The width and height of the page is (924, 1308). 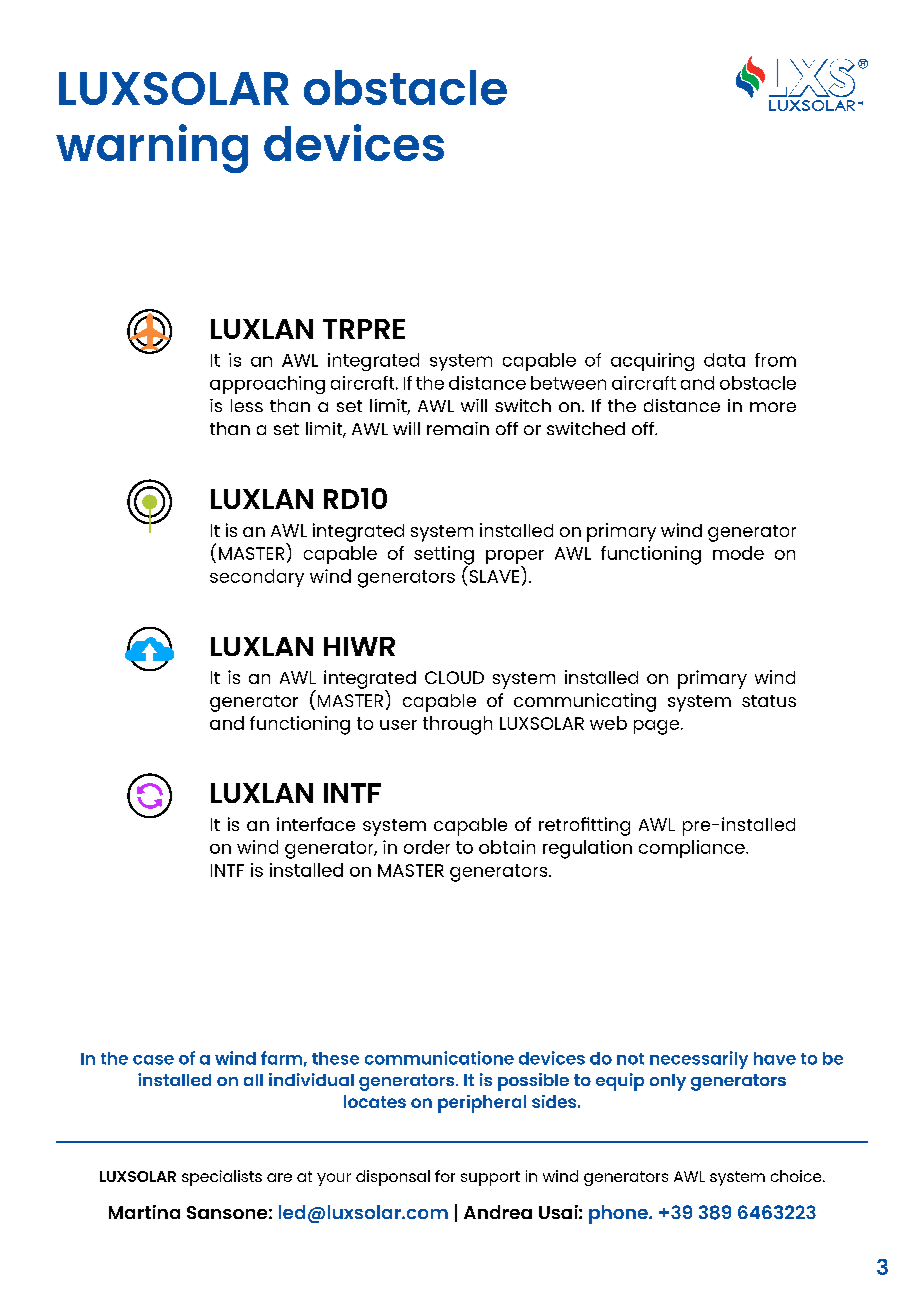 I want to click on from, so click(x=775, y=360).
